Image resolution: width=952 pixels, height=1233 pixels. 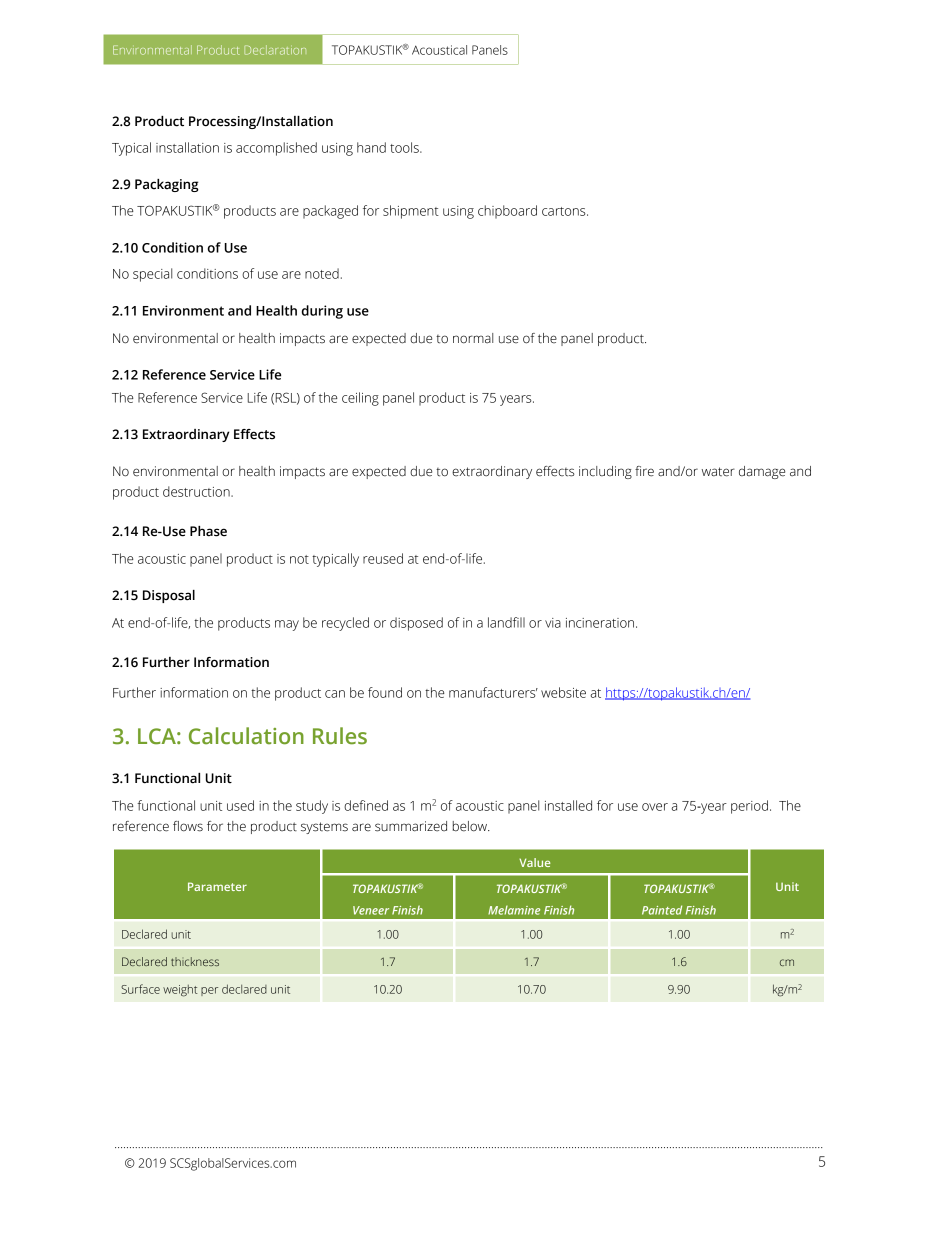 I want to click on fire, so click(x=644, y=471).
